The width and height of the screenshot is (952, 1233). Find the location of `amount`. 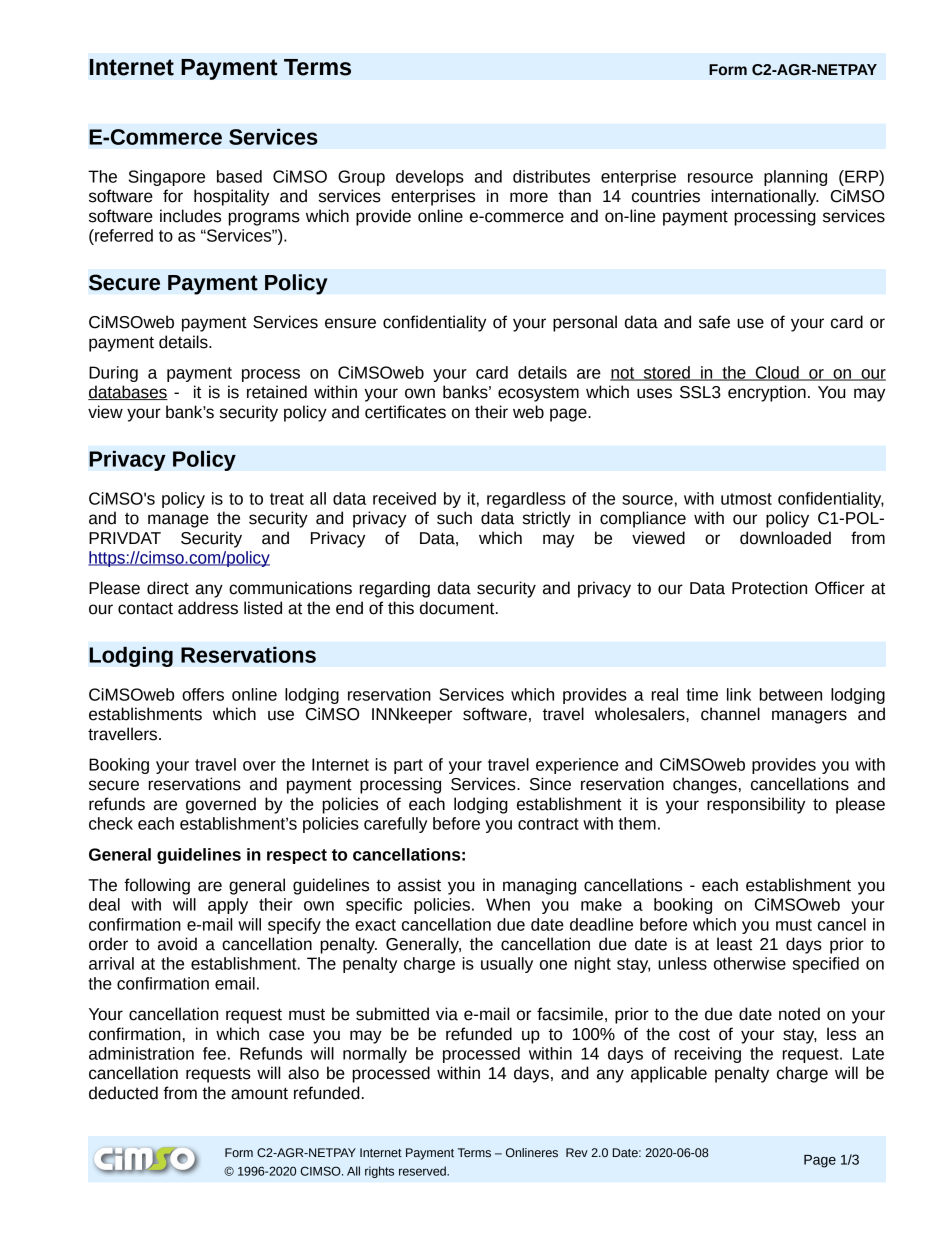

amount is located at coordinates (259, 1093).
